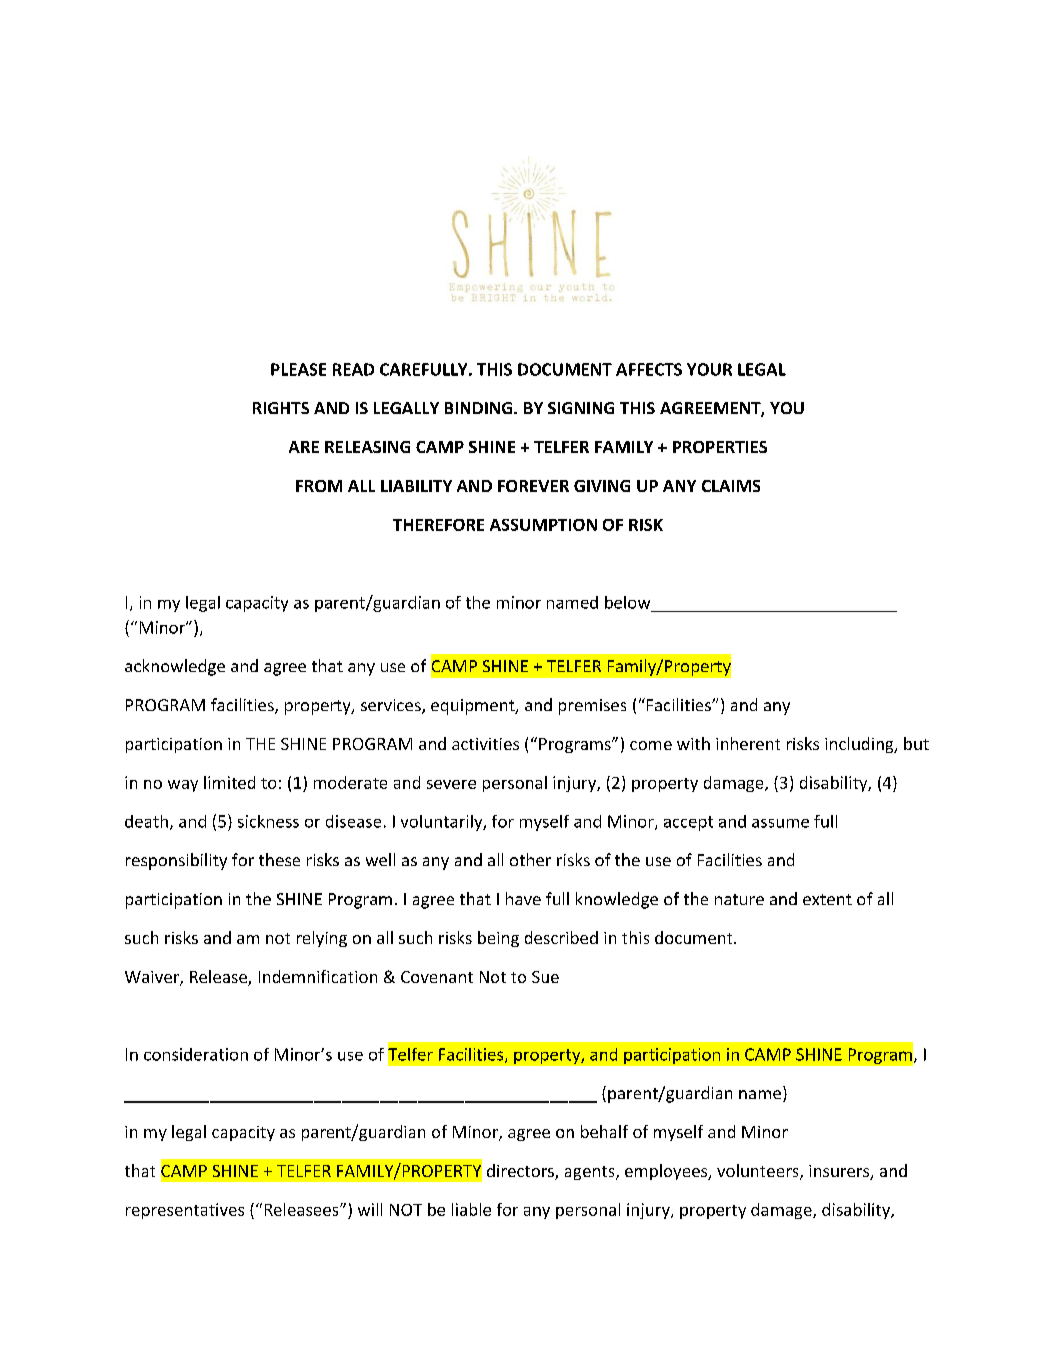  I want to click on RIGHTS, so click(281, 408).
